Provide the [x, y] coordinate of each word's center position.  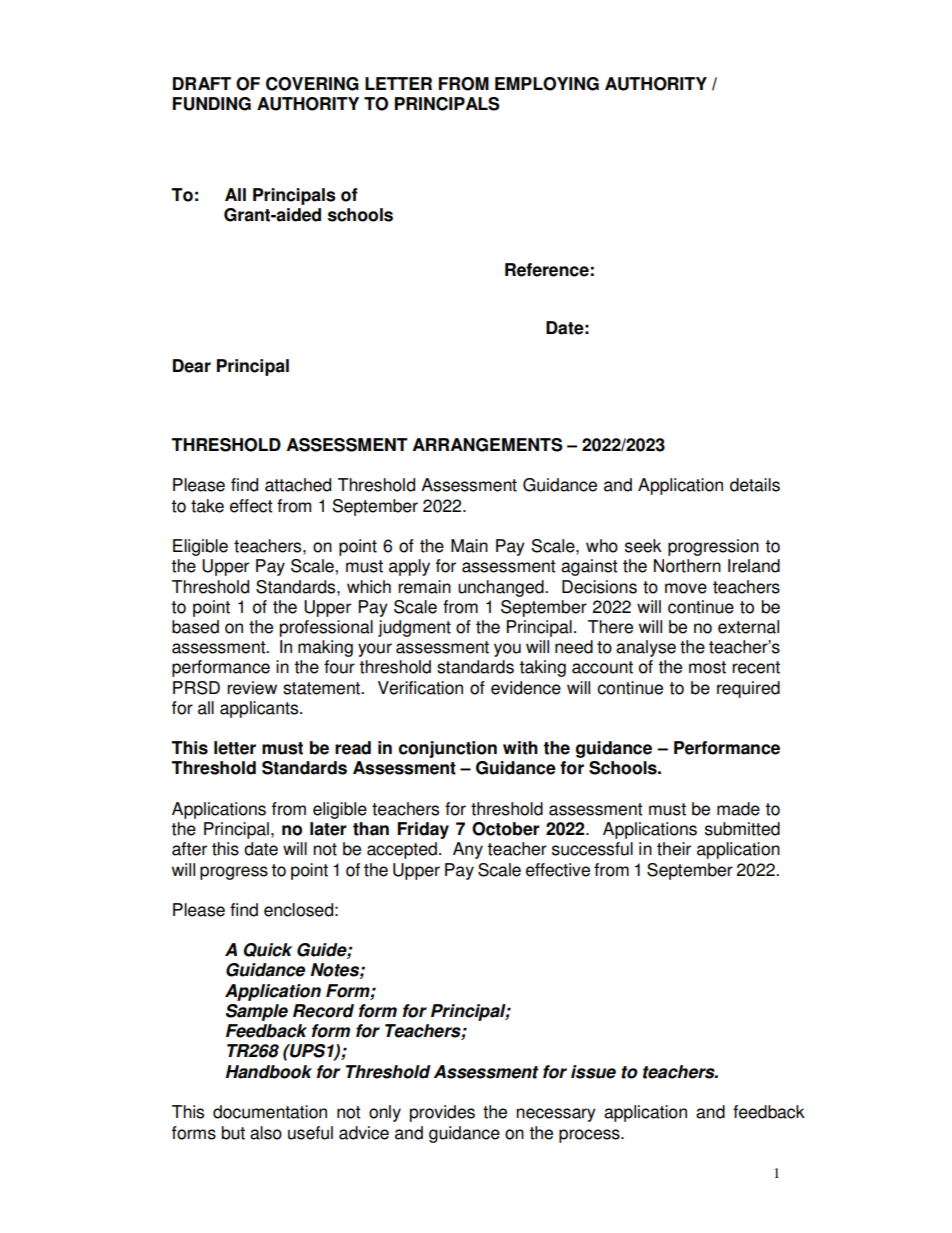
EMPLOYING [547, 84]
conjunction [448, 749]
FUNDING [212, 104]
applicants [260, 709]
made [738, 809]
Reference [547, 270]
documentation [270, 1112]
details [755, 485]
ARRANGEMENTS [488, 445]
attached [298, 485]
